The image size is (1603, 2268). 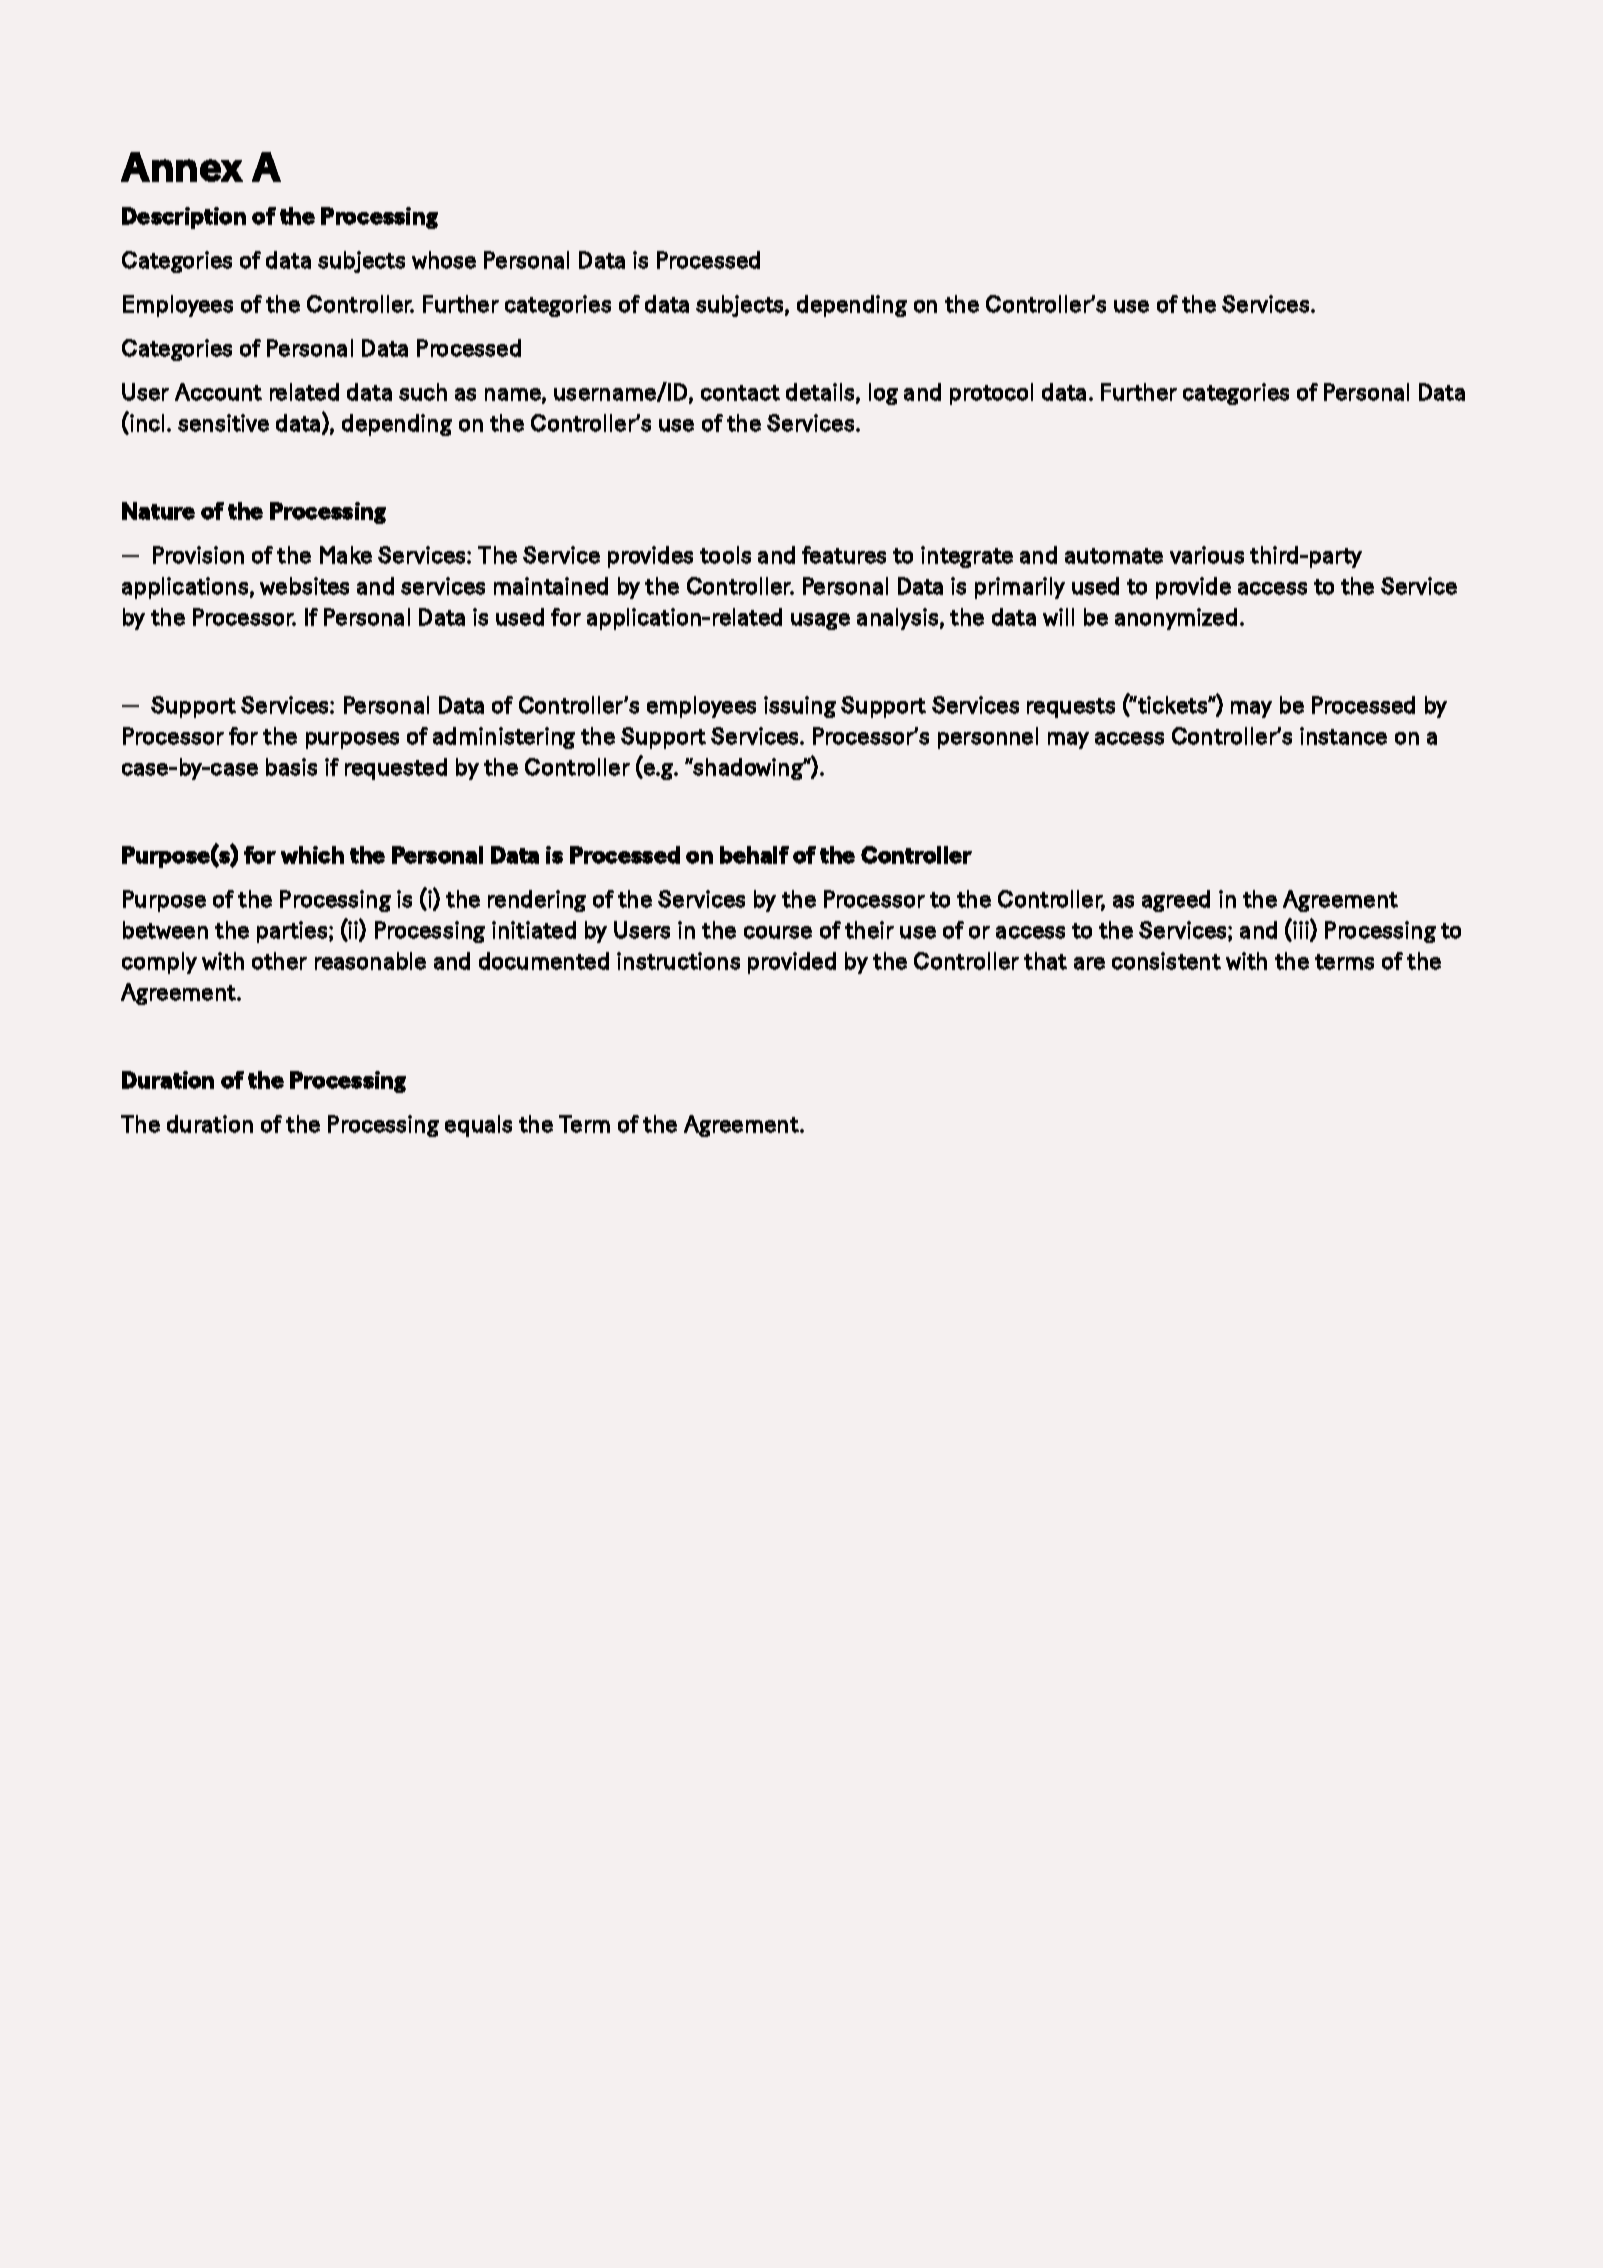 What do you see at coordinates (304, 586) in the page?
I see `websites` at bounding box center [304, 586].
